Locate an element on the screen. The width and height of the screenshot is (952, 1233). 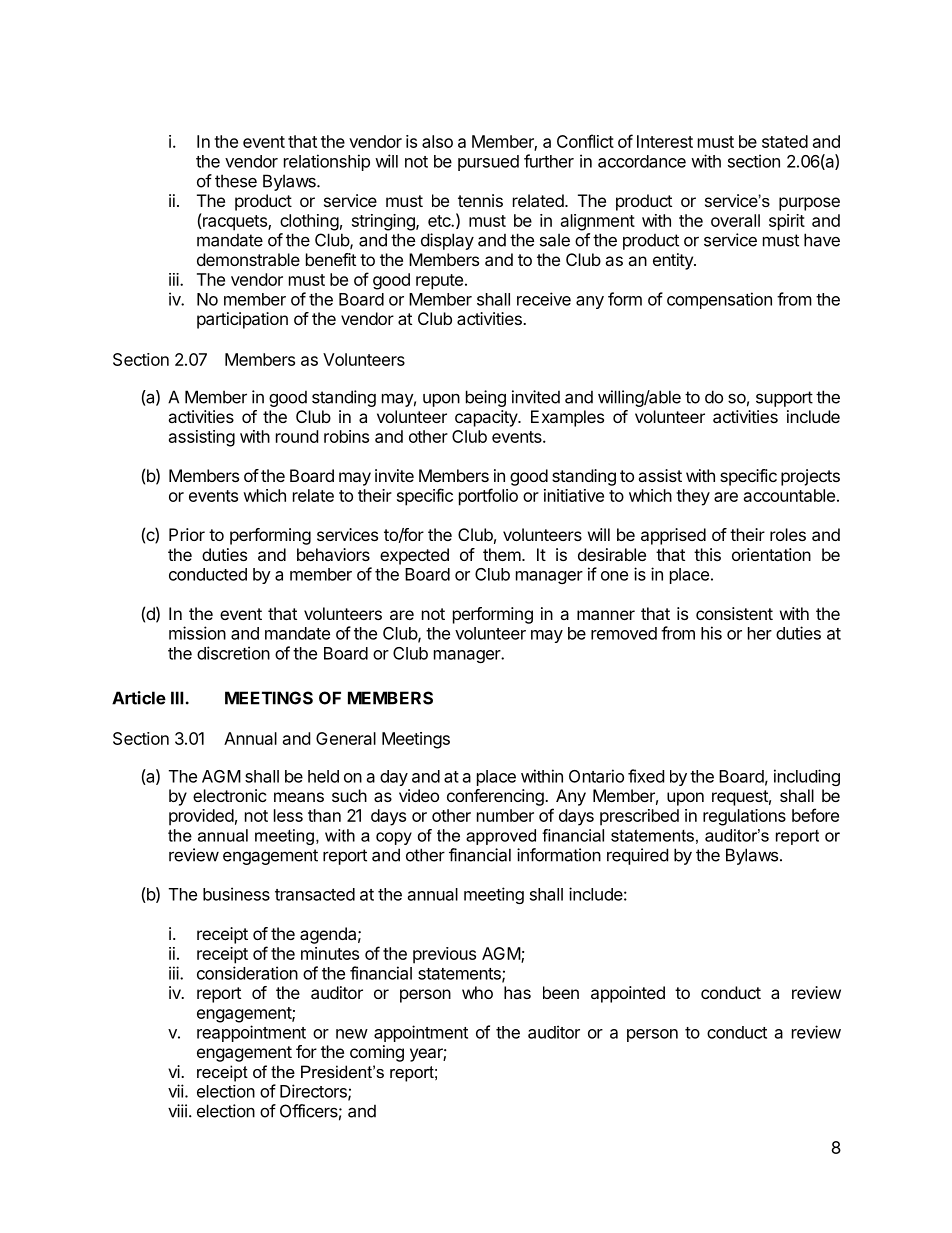
viii is located at coordinates (177, 1111).
